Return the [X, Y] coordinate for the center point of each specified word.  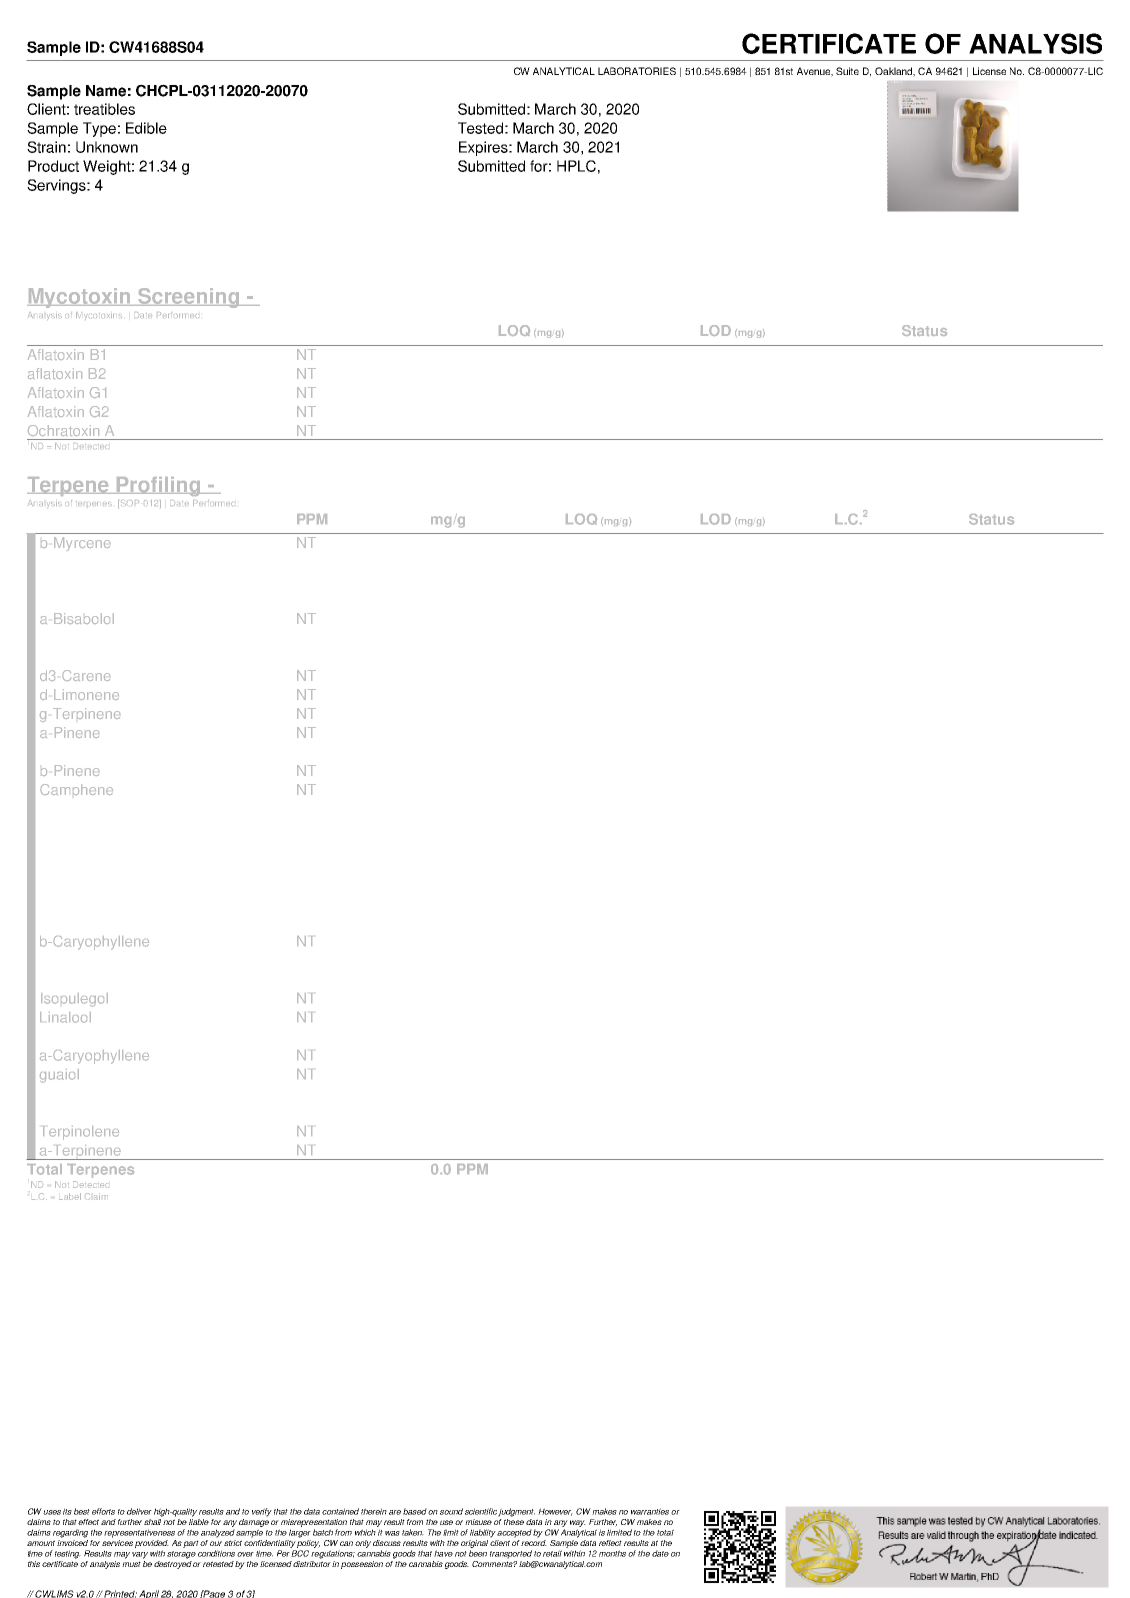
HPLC [576, 166]
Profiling [159, 486]
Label [70, 1196]
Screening [189, 298]
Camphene [76, 789]
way [578, 1523]
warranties [650, 1511]
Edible [146, 128]
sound [451, 1511]
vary [140, 1555]
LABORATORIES [637, 71]
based [415, 1511]
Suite [847, 71]
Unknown [107, 147]
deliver [139, 1511]
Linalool [65, 1017]
